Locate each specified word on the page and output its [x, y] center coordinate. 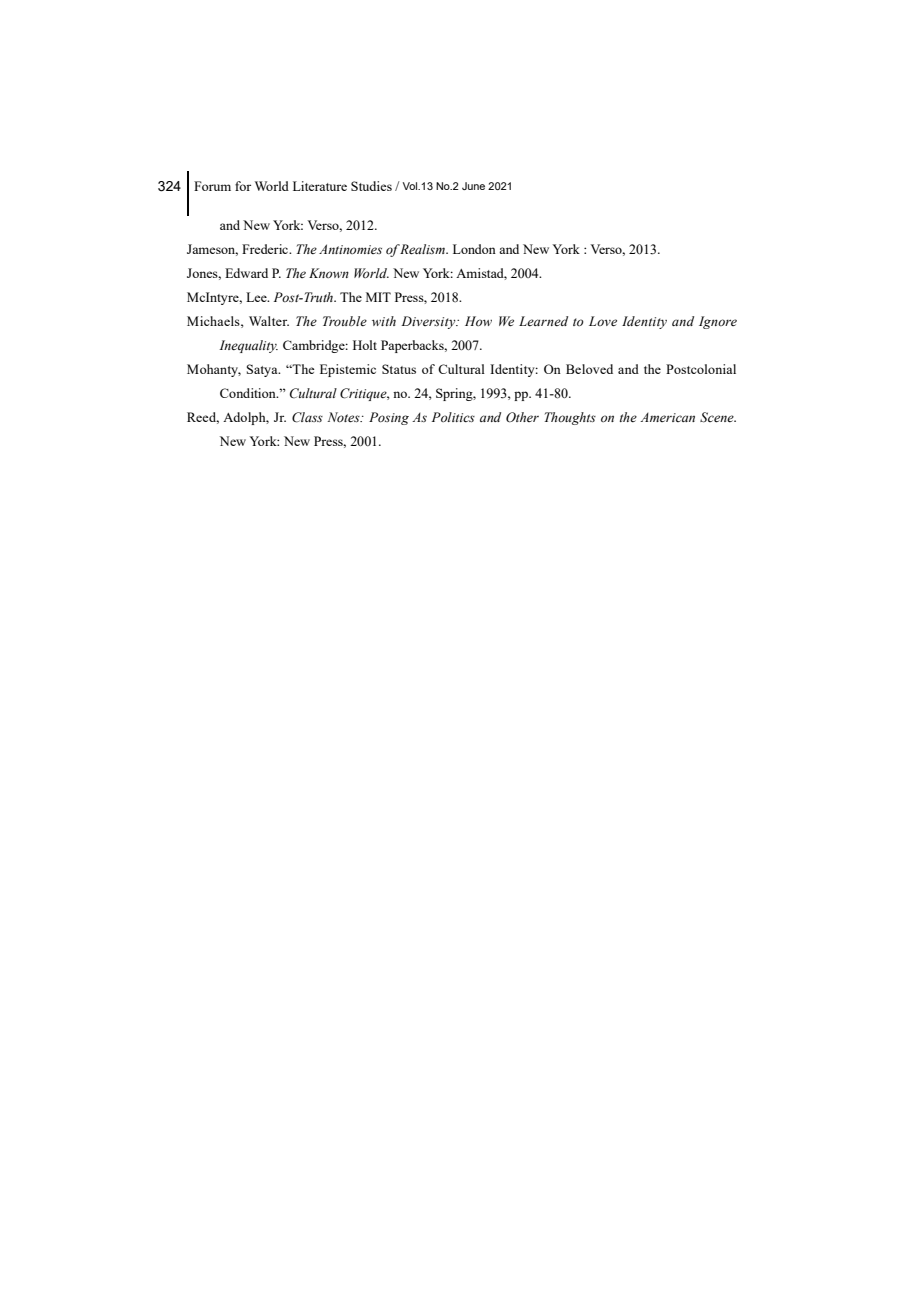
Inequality [248, 346]
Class [307, 417]
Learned [543, 321]
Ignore [718, 322]
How [478, 321]
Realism [423, 249]
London [474, 249]
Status [399, 369]
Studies [371, 186]
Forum [212, 186]
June [473, 186]
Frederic [266, 249]
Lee [257, 297]
